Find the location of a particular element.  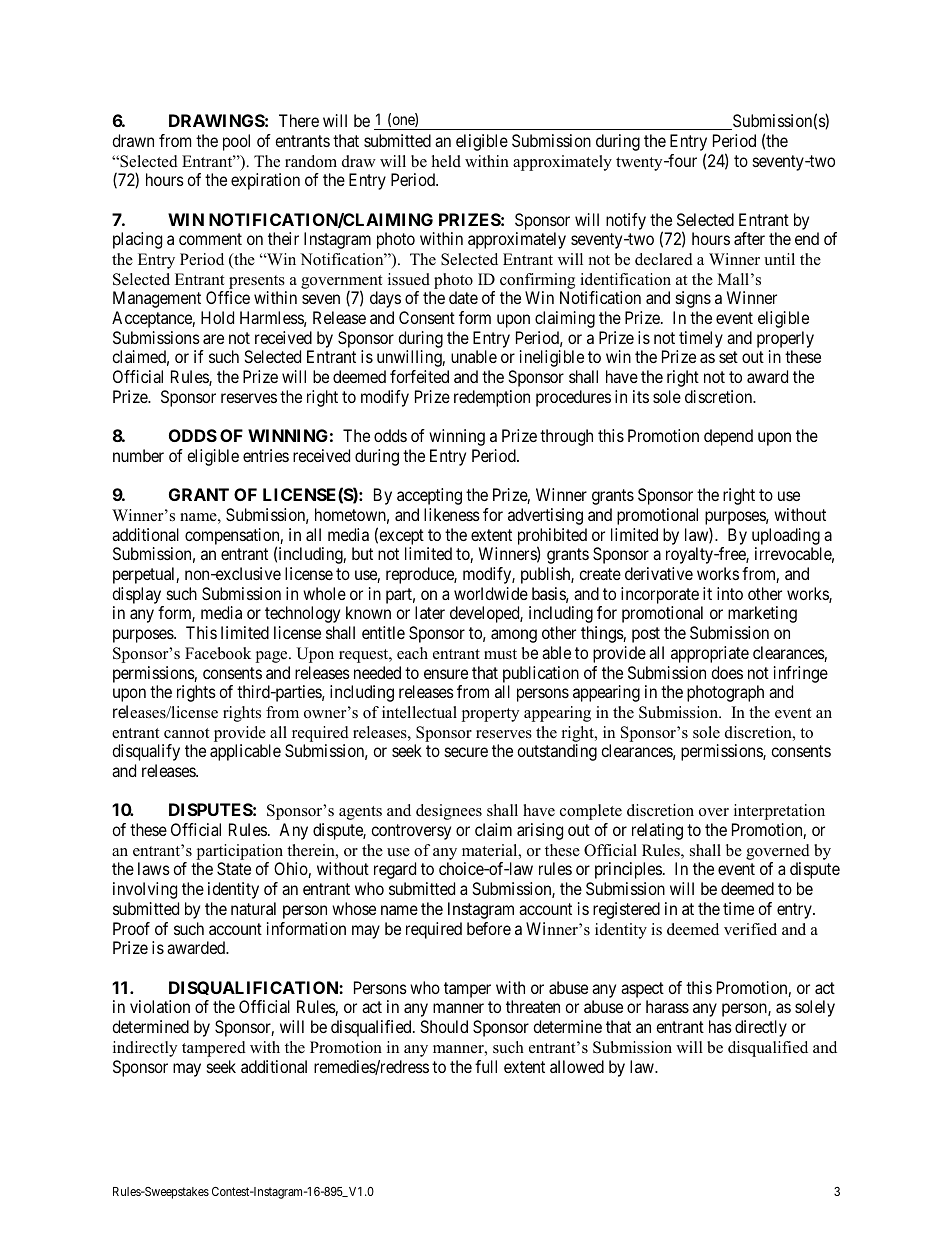

violation is located at coordinates (160, 1006).
